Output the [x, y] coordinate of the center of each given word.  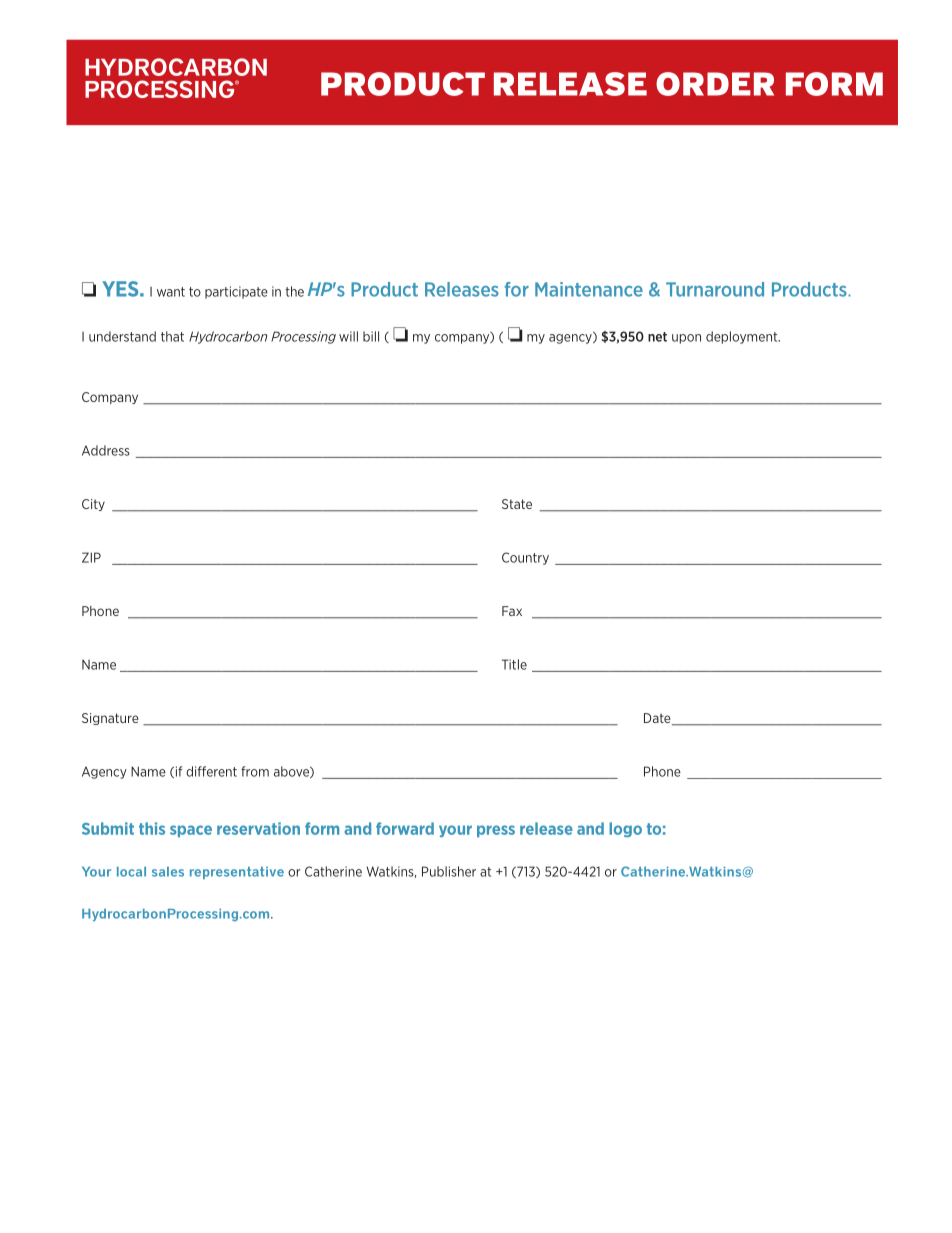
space [191, 831]
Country [525, 558]
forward [405, 828]
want [171, 292]
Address [106, 450]
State [517, 504]
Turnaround [715, 289]
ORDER [715, 84]
